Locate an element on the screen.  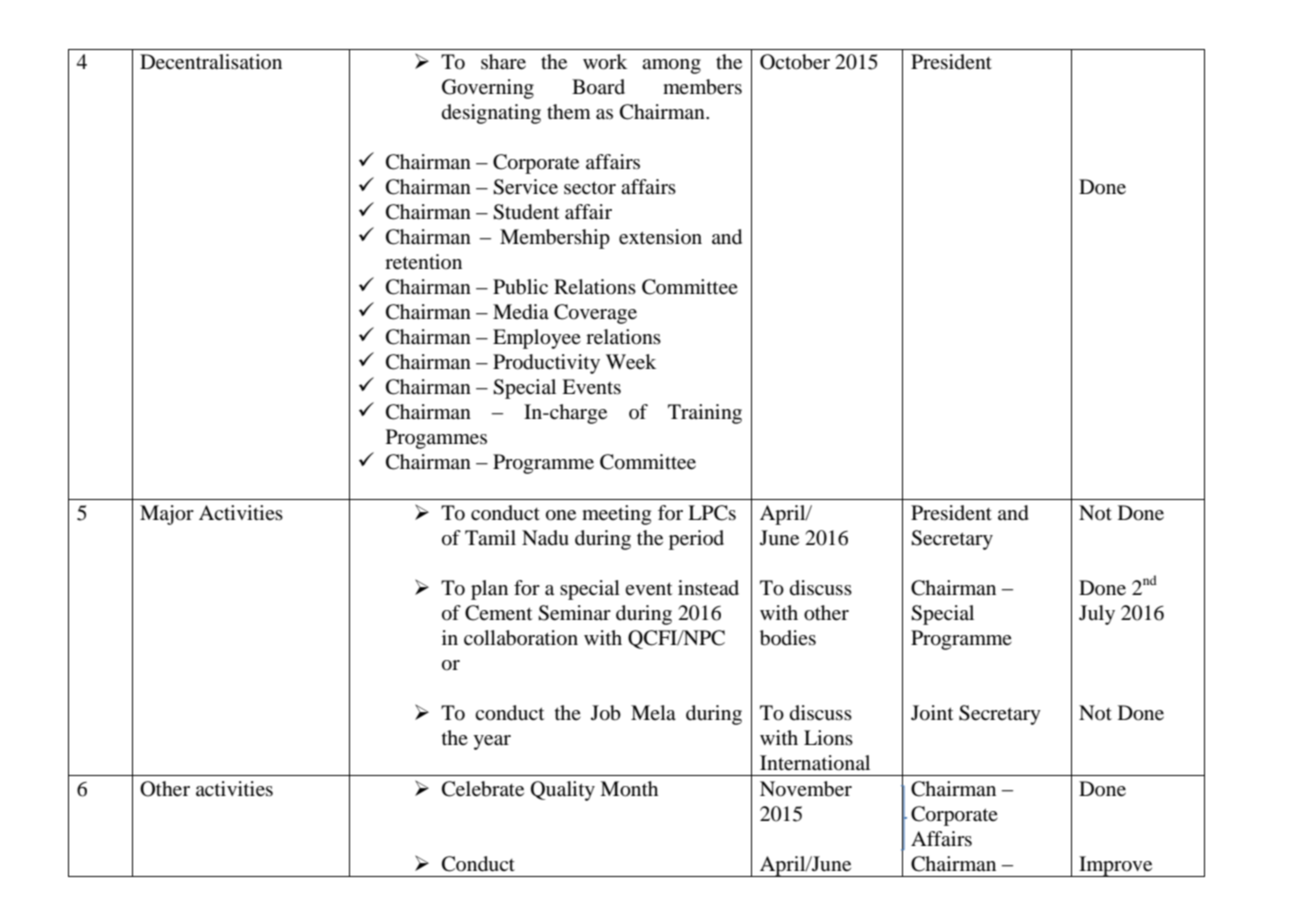
Improve is located at coordinates (1116, 866).
